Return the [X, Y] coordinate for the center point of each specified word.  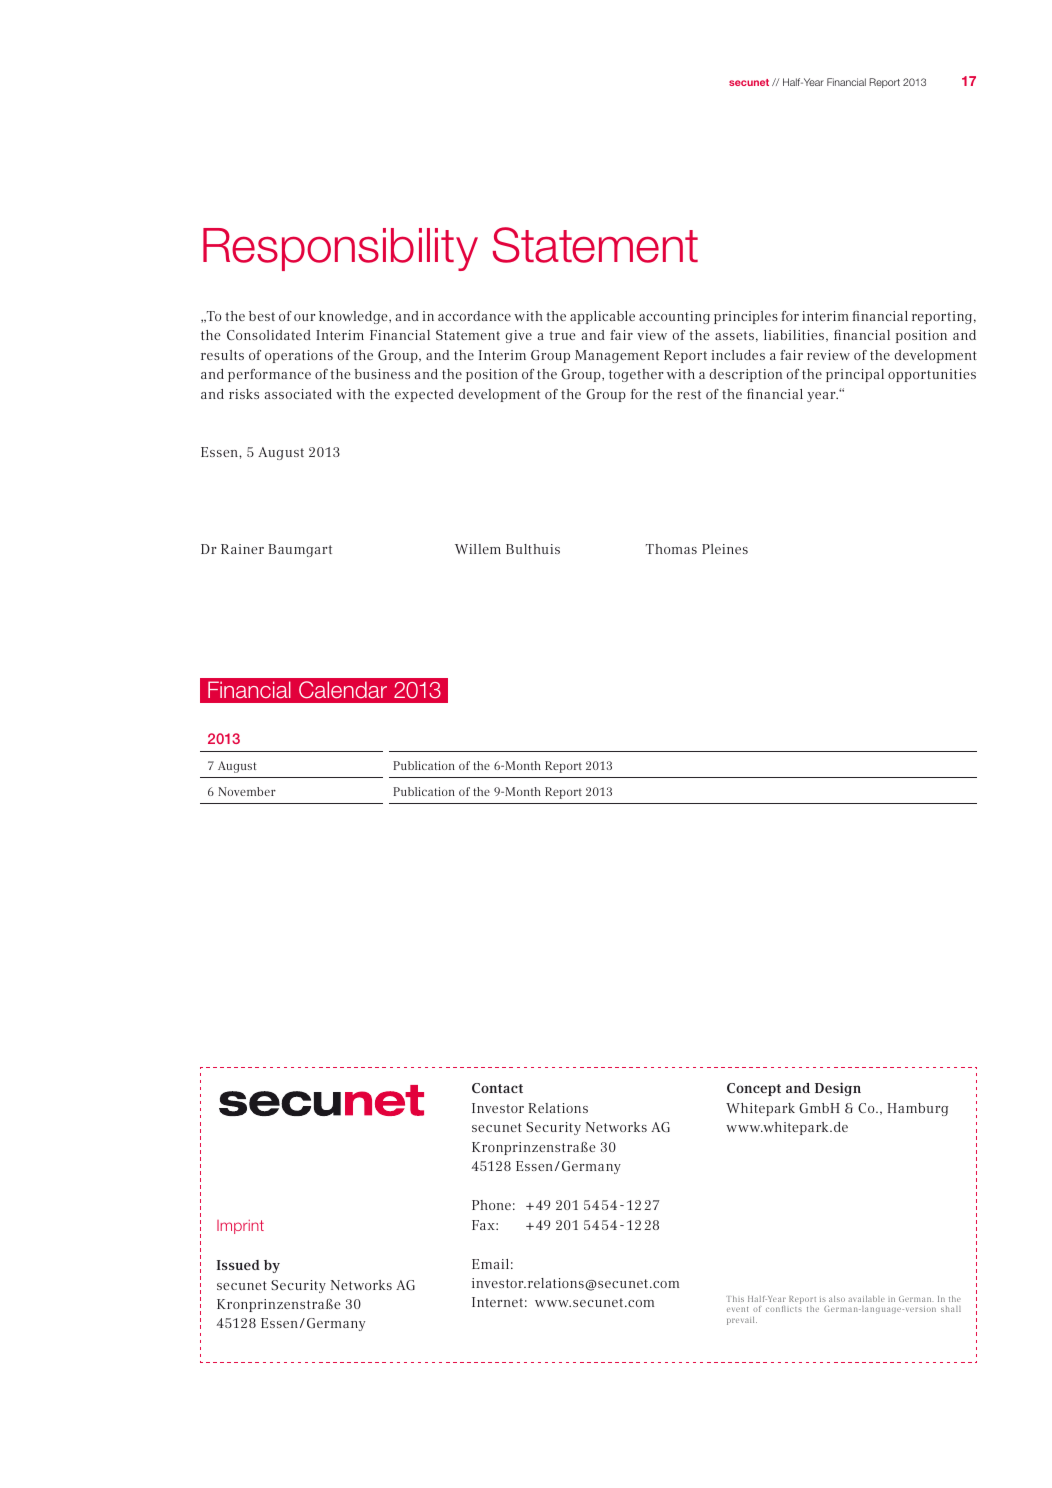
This [735, 1299]
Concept [754, 1089]
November [247, 791]
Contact [497, 1088]
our [304, 317]
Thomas [671, 549]
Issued [238, 1265]
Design [838, 1089]
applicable [602, 317]
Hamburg [917, 1109]
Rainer [242, 549]
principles [746, 317]
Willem [478, 549]
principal [855, 375]
